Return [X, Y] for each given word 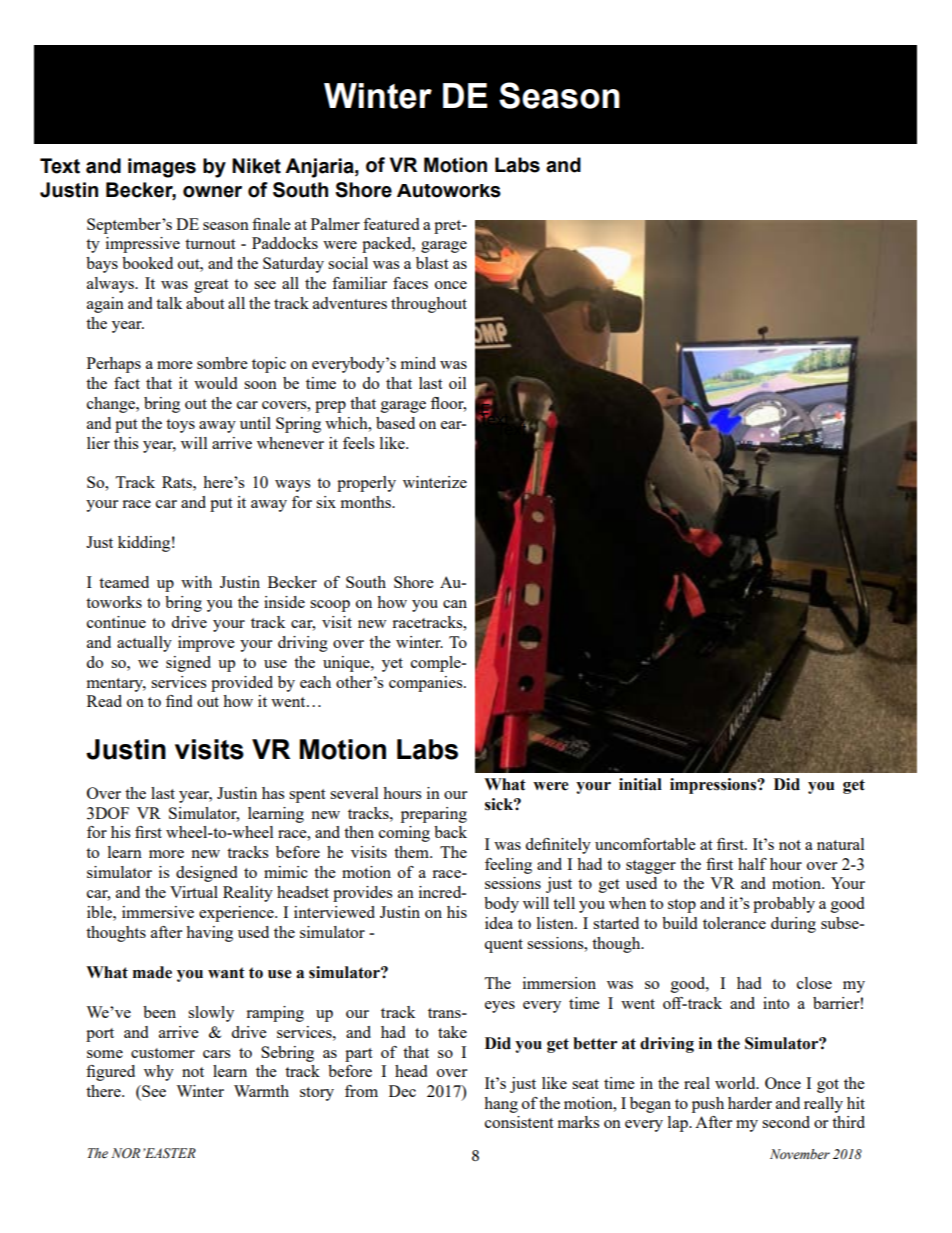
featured [391, 224]
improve [206, 644]
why [159, 1073]
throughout [429, 305]
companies [427, 684]
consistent [519, 1122]
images [162, 168]
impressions [714, 786]
